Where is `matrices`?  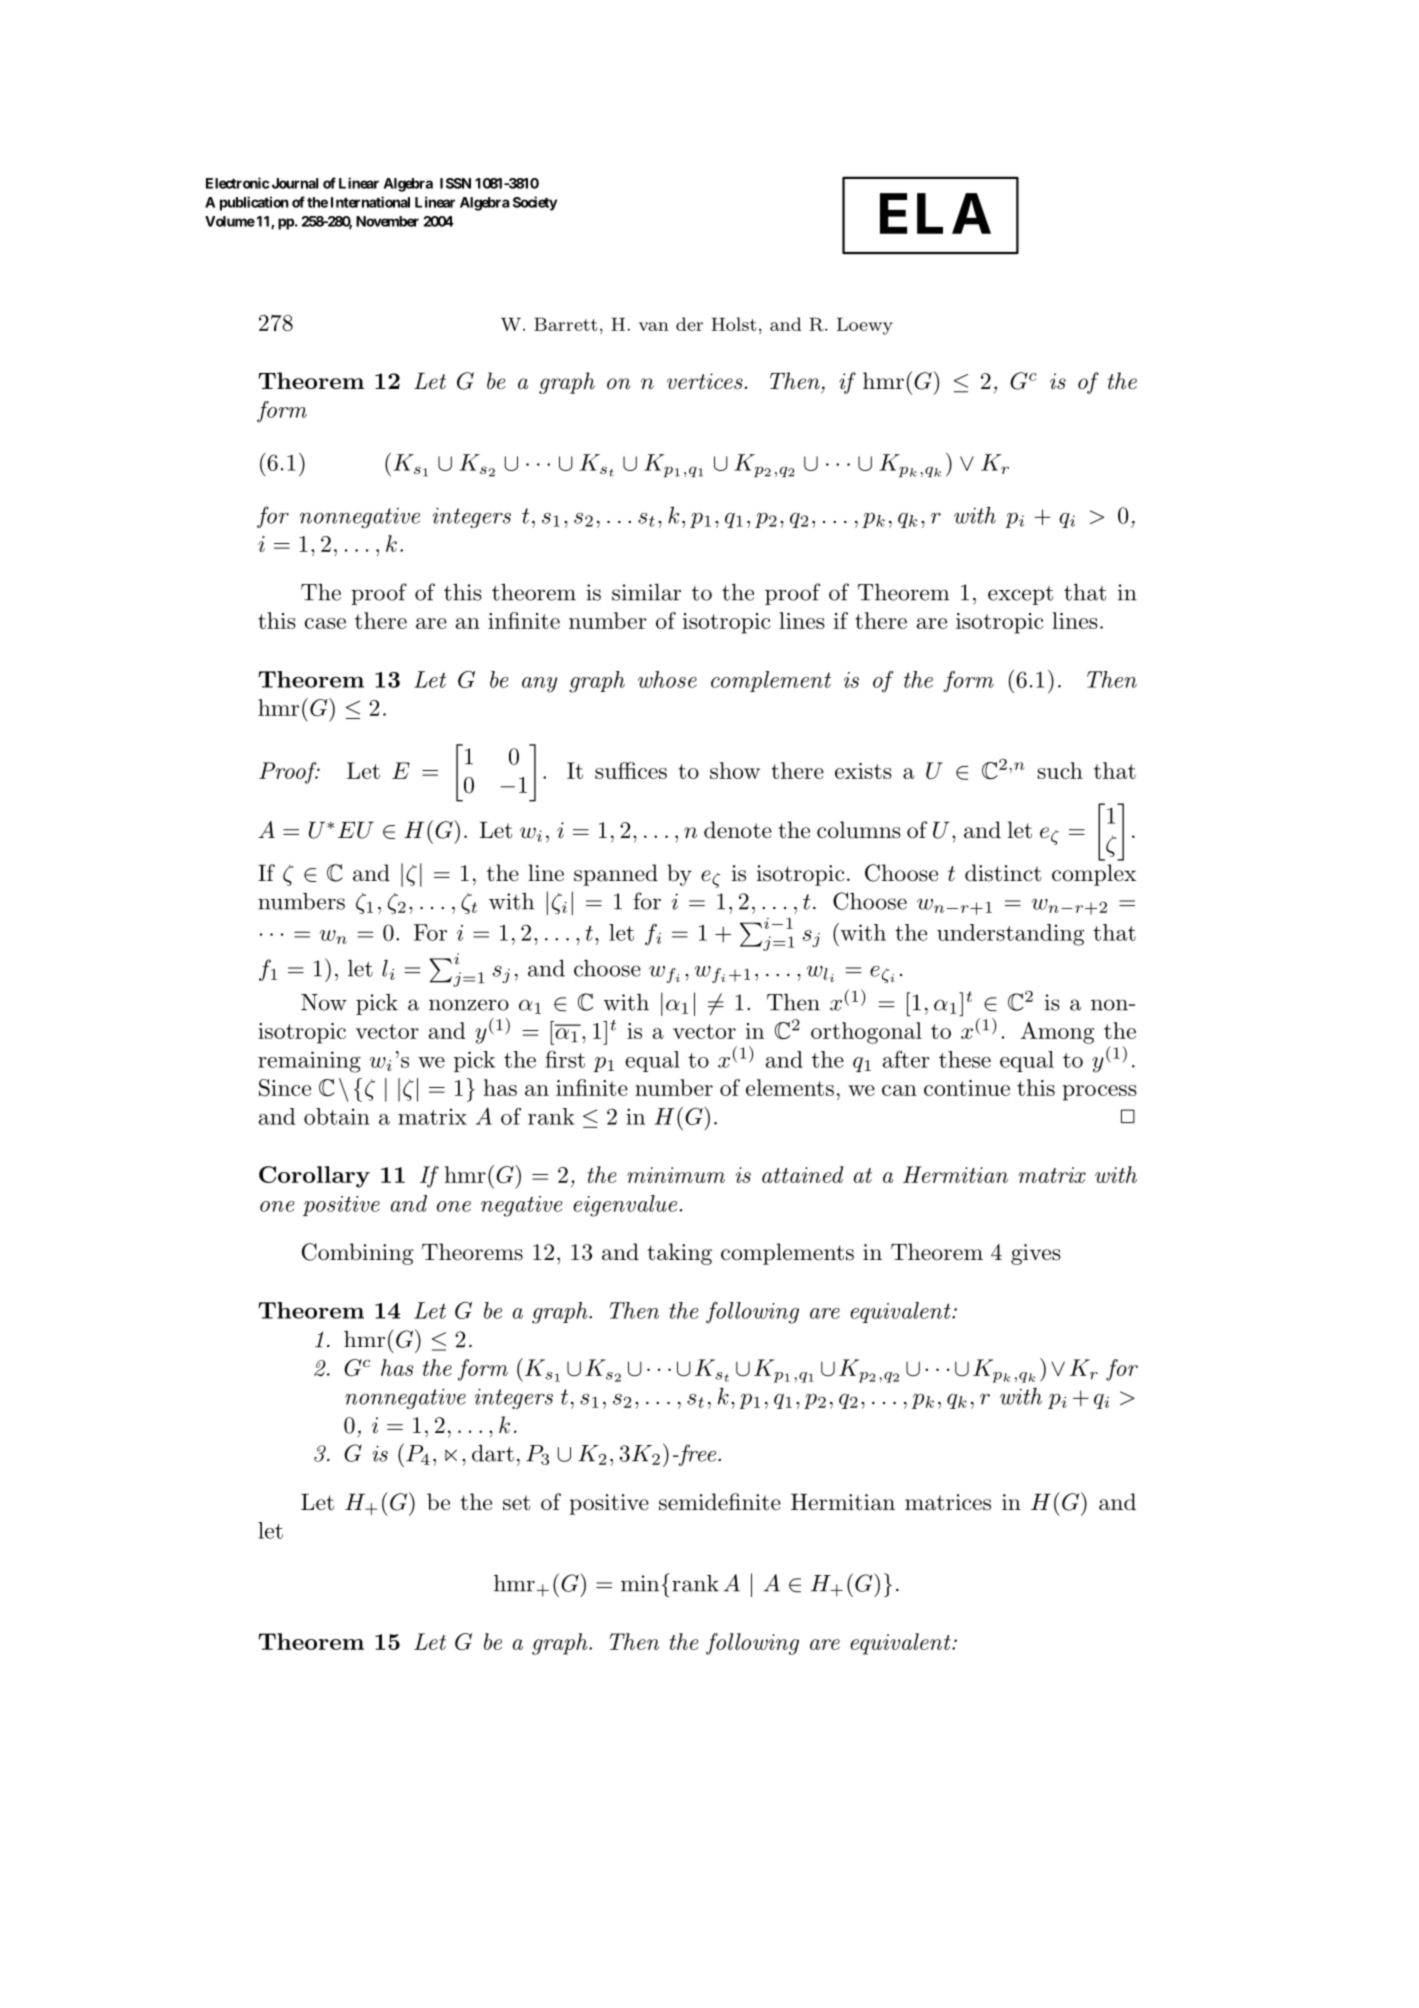 matrices is located at coordinates (948, 1502).
